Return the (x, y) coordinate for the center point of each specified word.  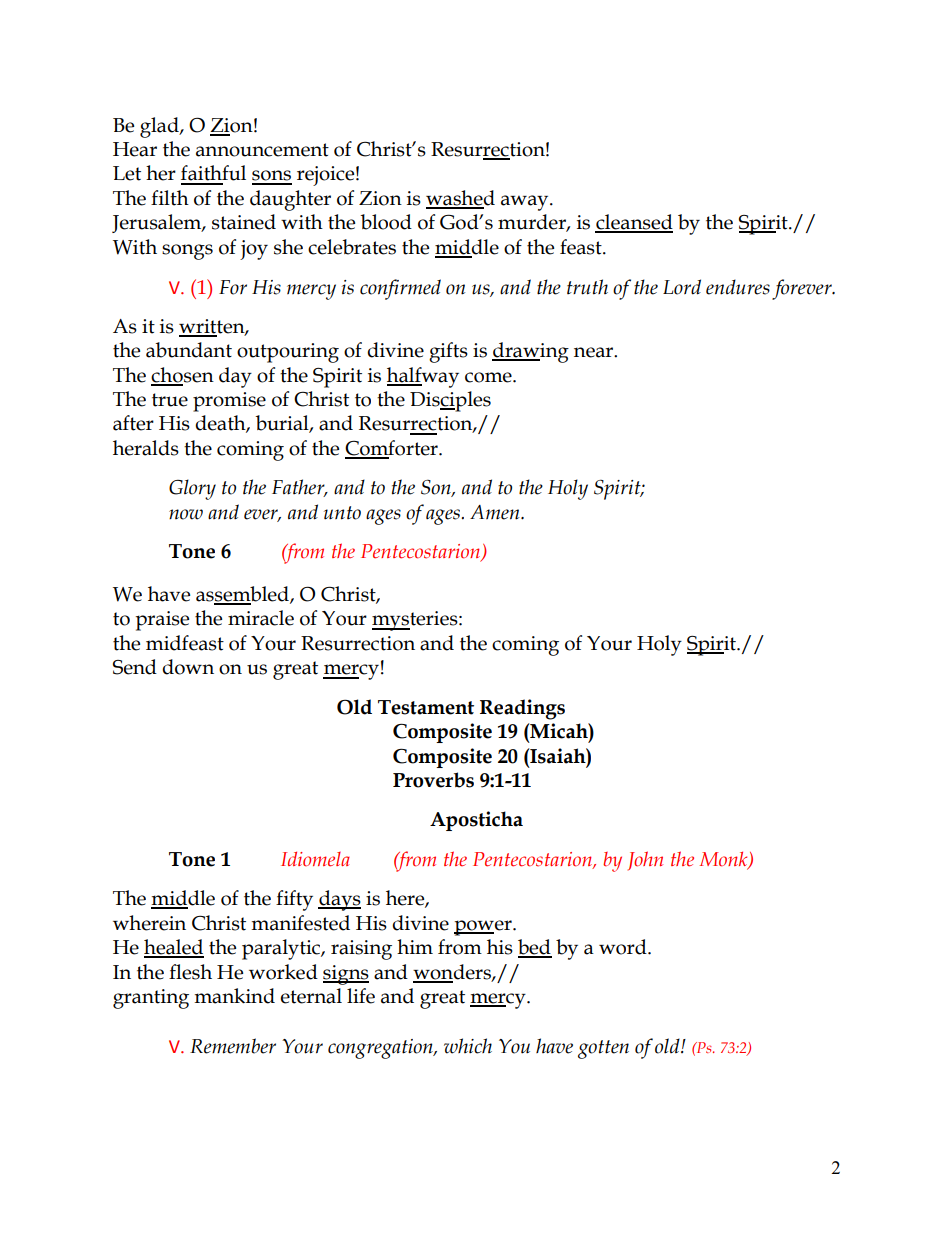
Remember (233, 1046)
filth (170, 198)
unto (342, 513)
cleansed (634, 223)
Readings (522, 709)
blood (386, 222)
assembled (243, 595)
